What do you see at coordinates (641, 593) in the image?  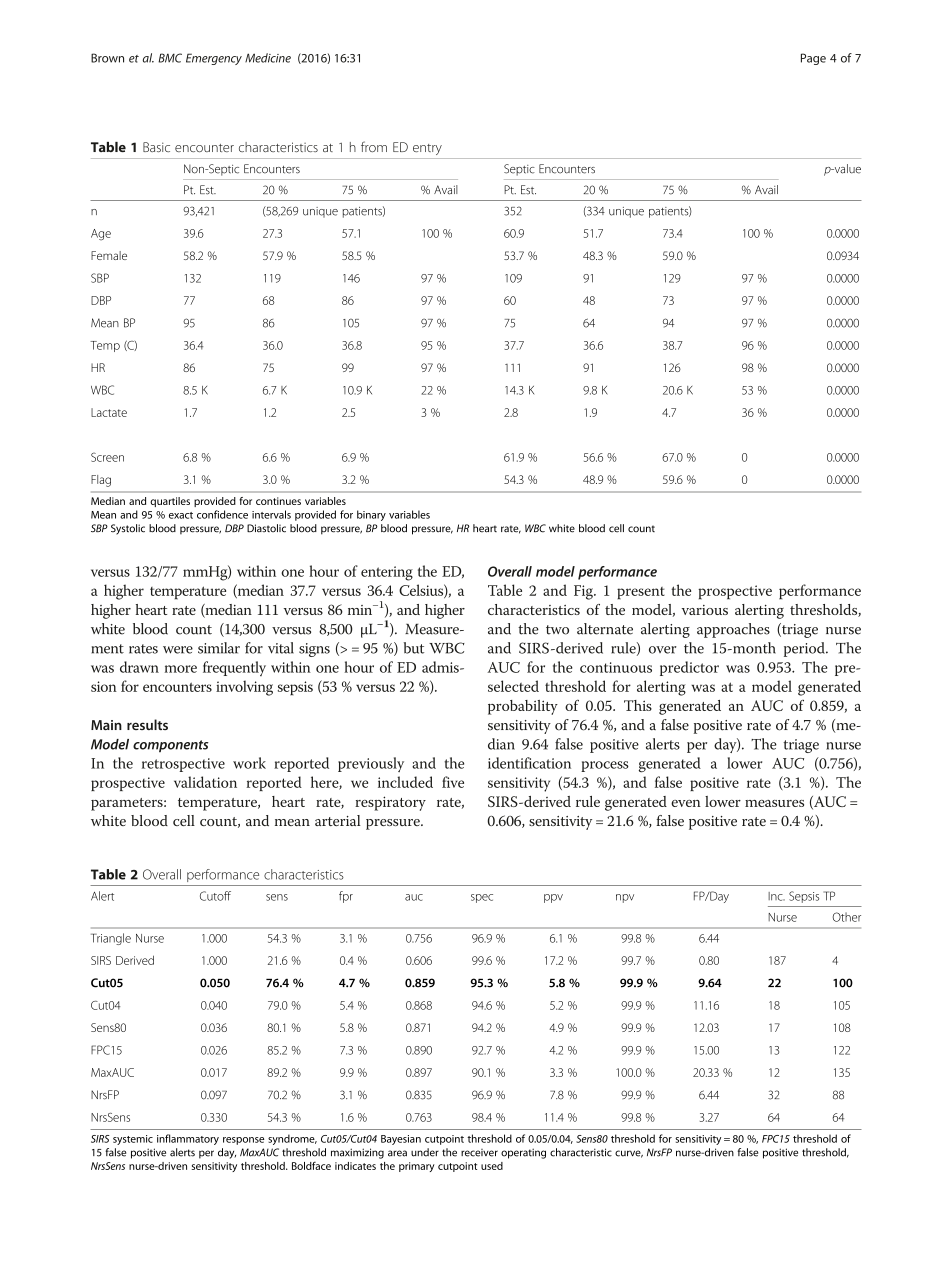 I see `present` at bounding box center [641, 593].
